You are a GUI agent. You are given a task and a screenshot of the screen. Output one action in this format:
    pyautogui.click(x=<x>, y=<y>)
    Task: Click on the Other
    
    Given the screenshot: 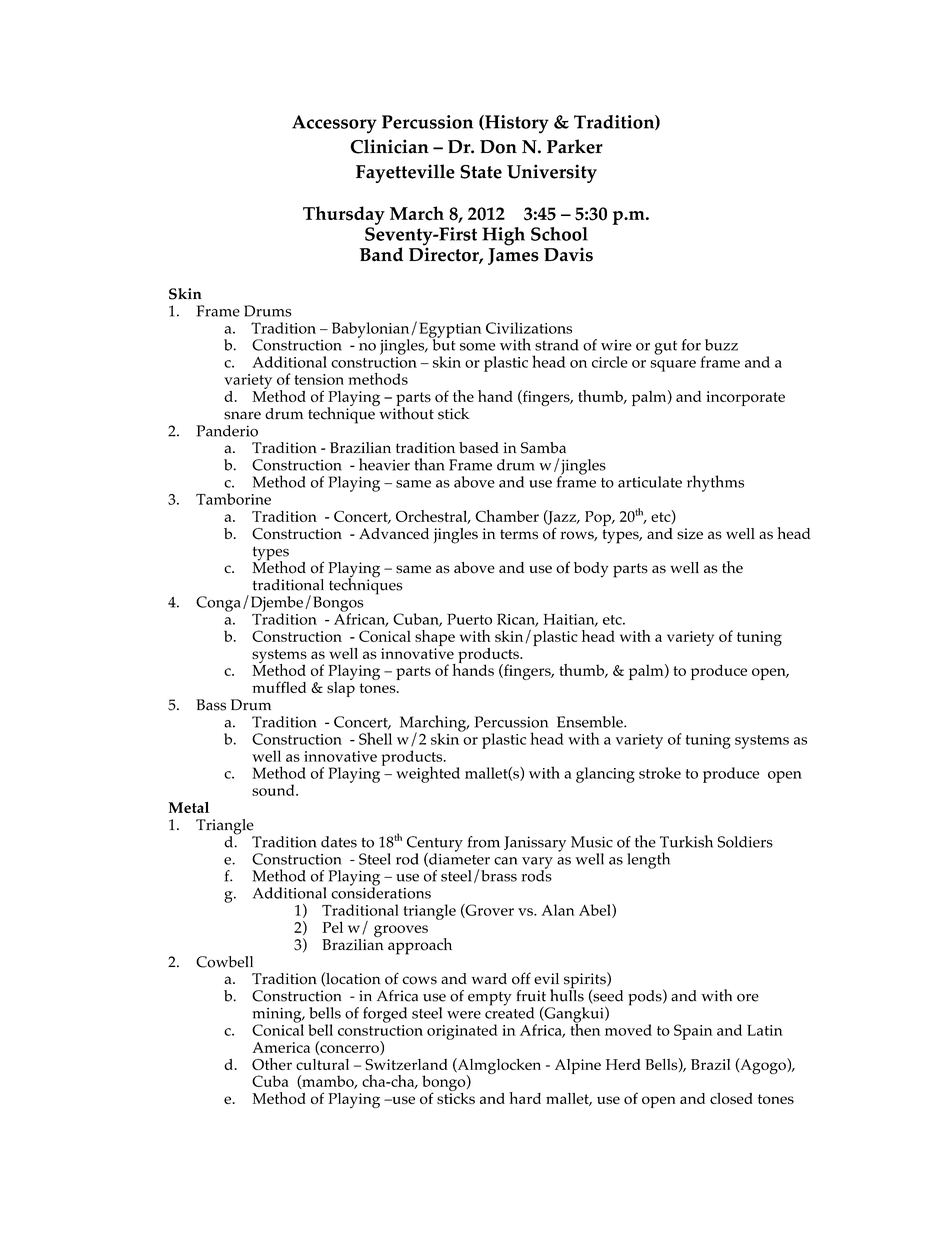 What is the action you would take?
    pyautogui.click(x=272, y=1064)
